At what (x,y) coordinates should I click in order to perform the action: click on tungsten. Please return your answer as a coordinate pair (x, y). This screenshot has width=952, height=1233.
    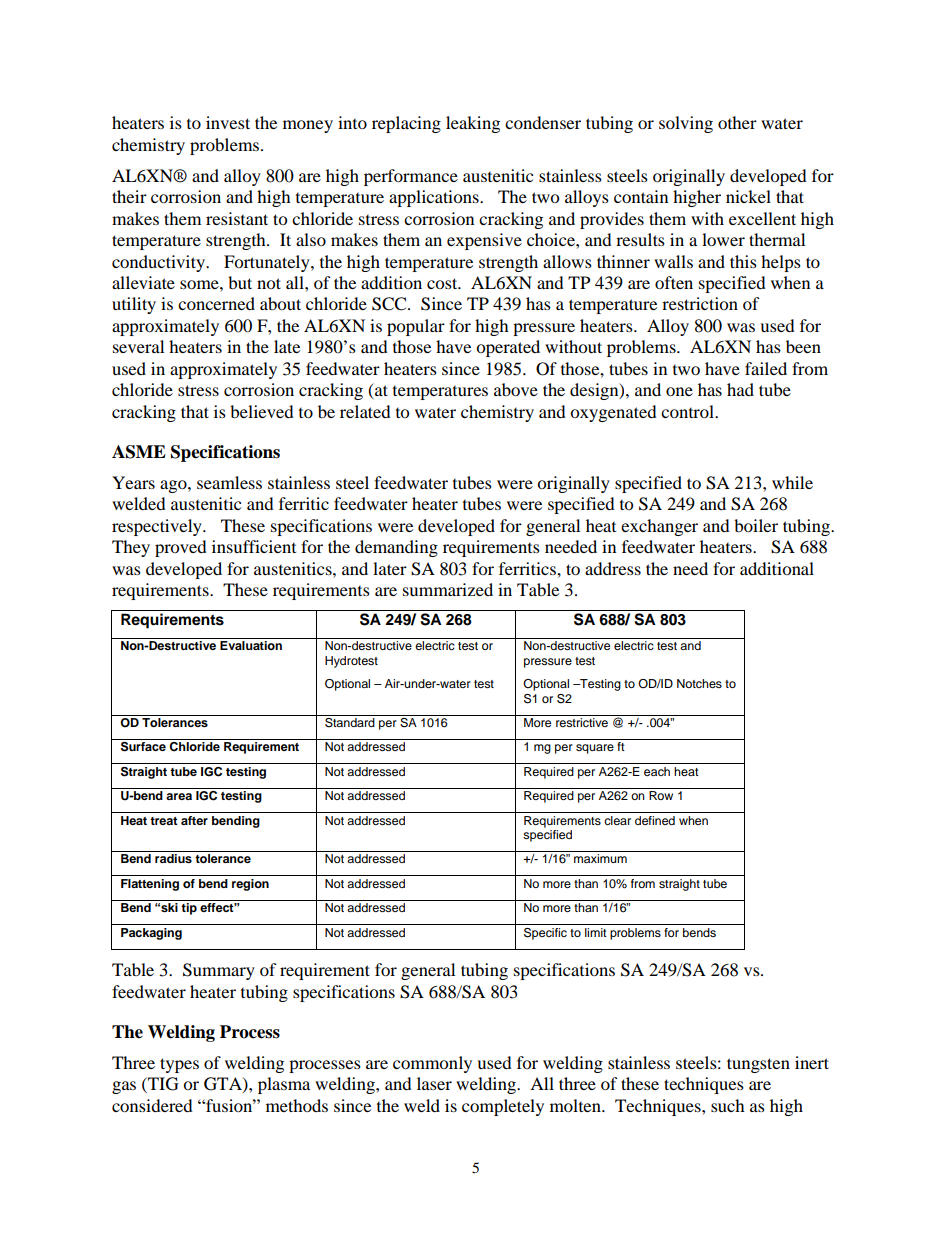
    Looking at the image, I should click on (758, 1065).
